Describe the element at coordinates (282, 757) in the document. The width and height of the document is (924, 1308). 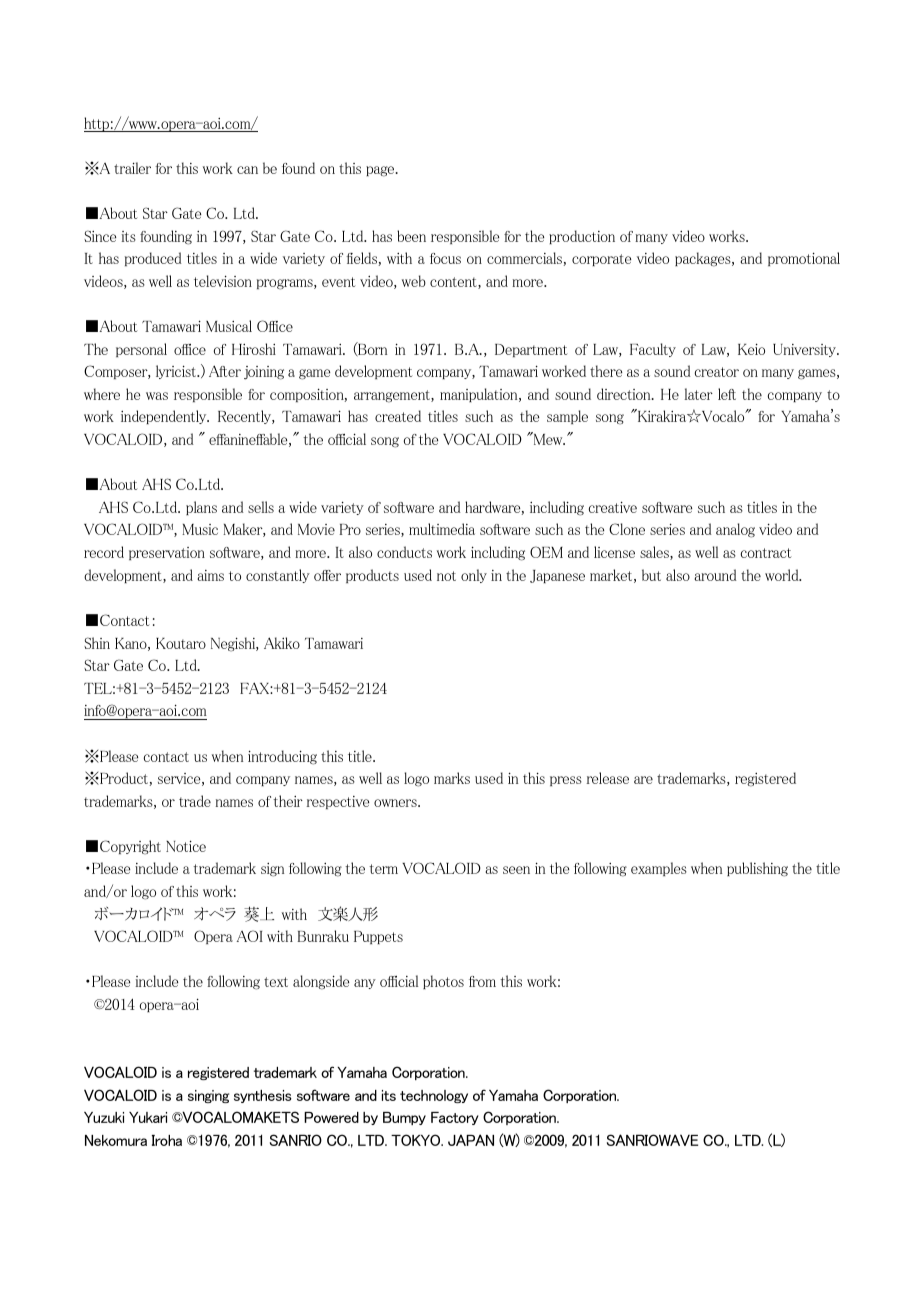
I see `introducing` at that location.
